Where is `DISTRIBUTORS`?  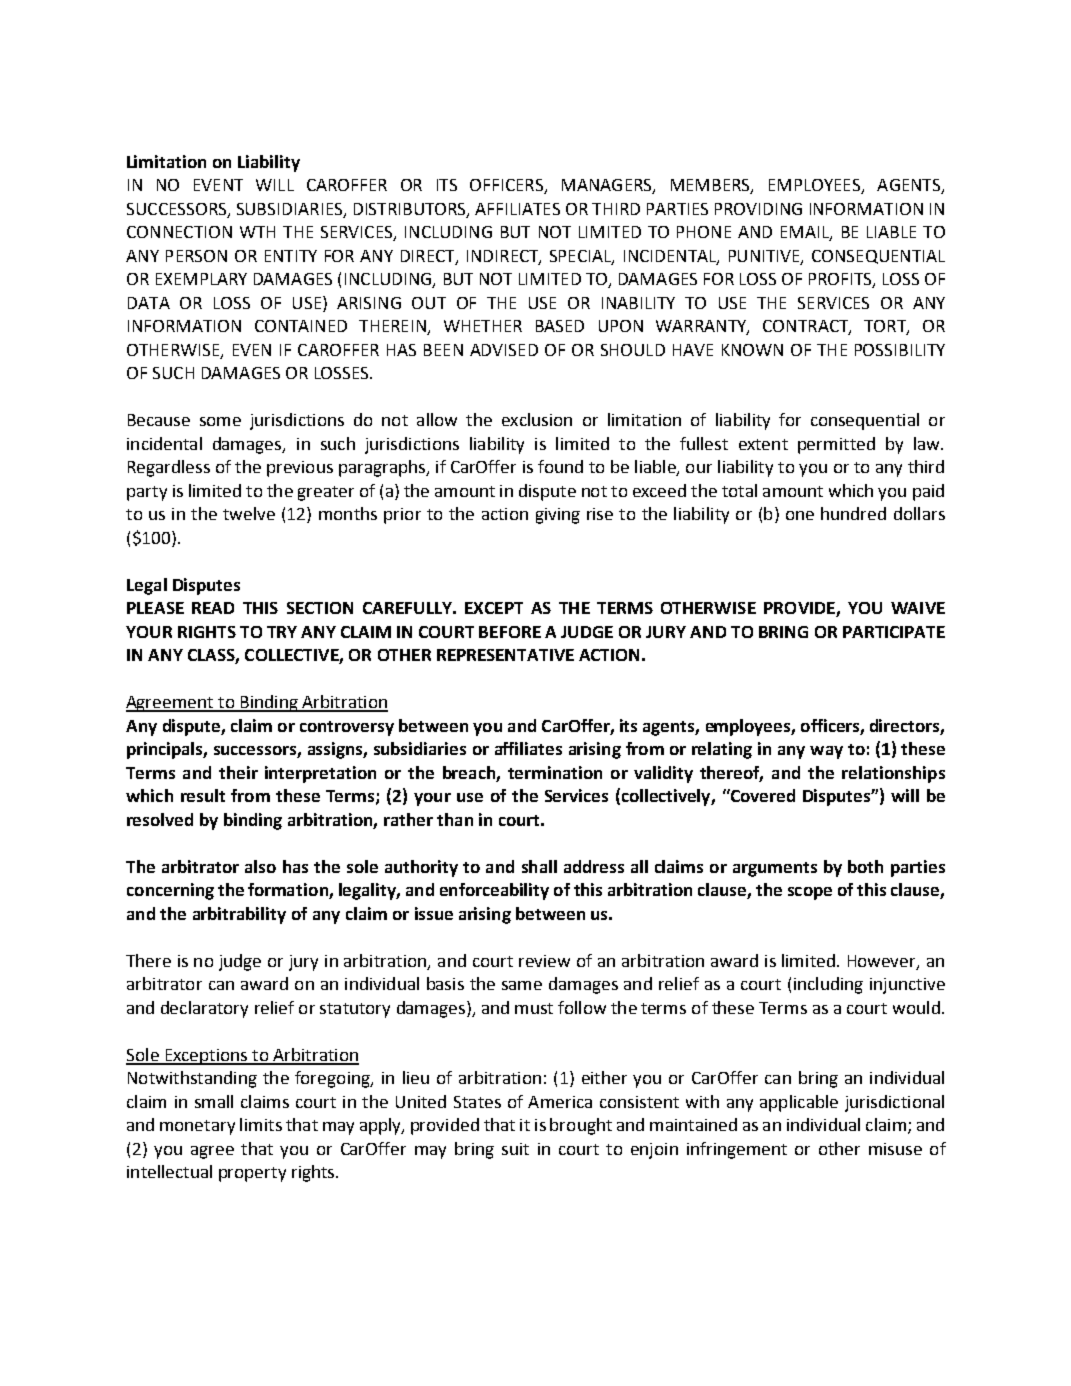 DISTRIBUTORS is located at coordinates (411, 210).
